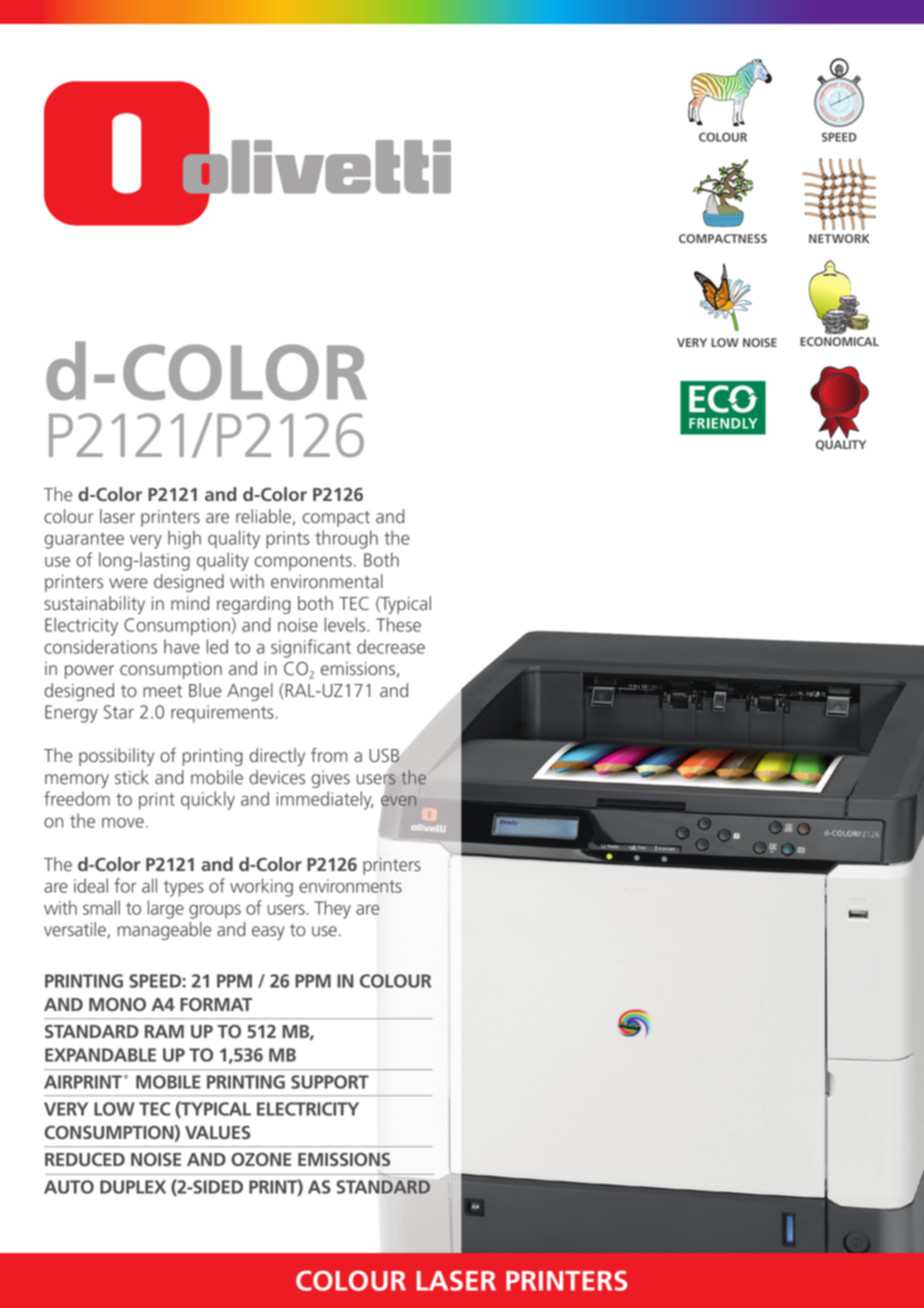 The width and height of the page is (924, 1308). Describe the element at coordinates (162, 691) in the page. I see `meet` at that location.
